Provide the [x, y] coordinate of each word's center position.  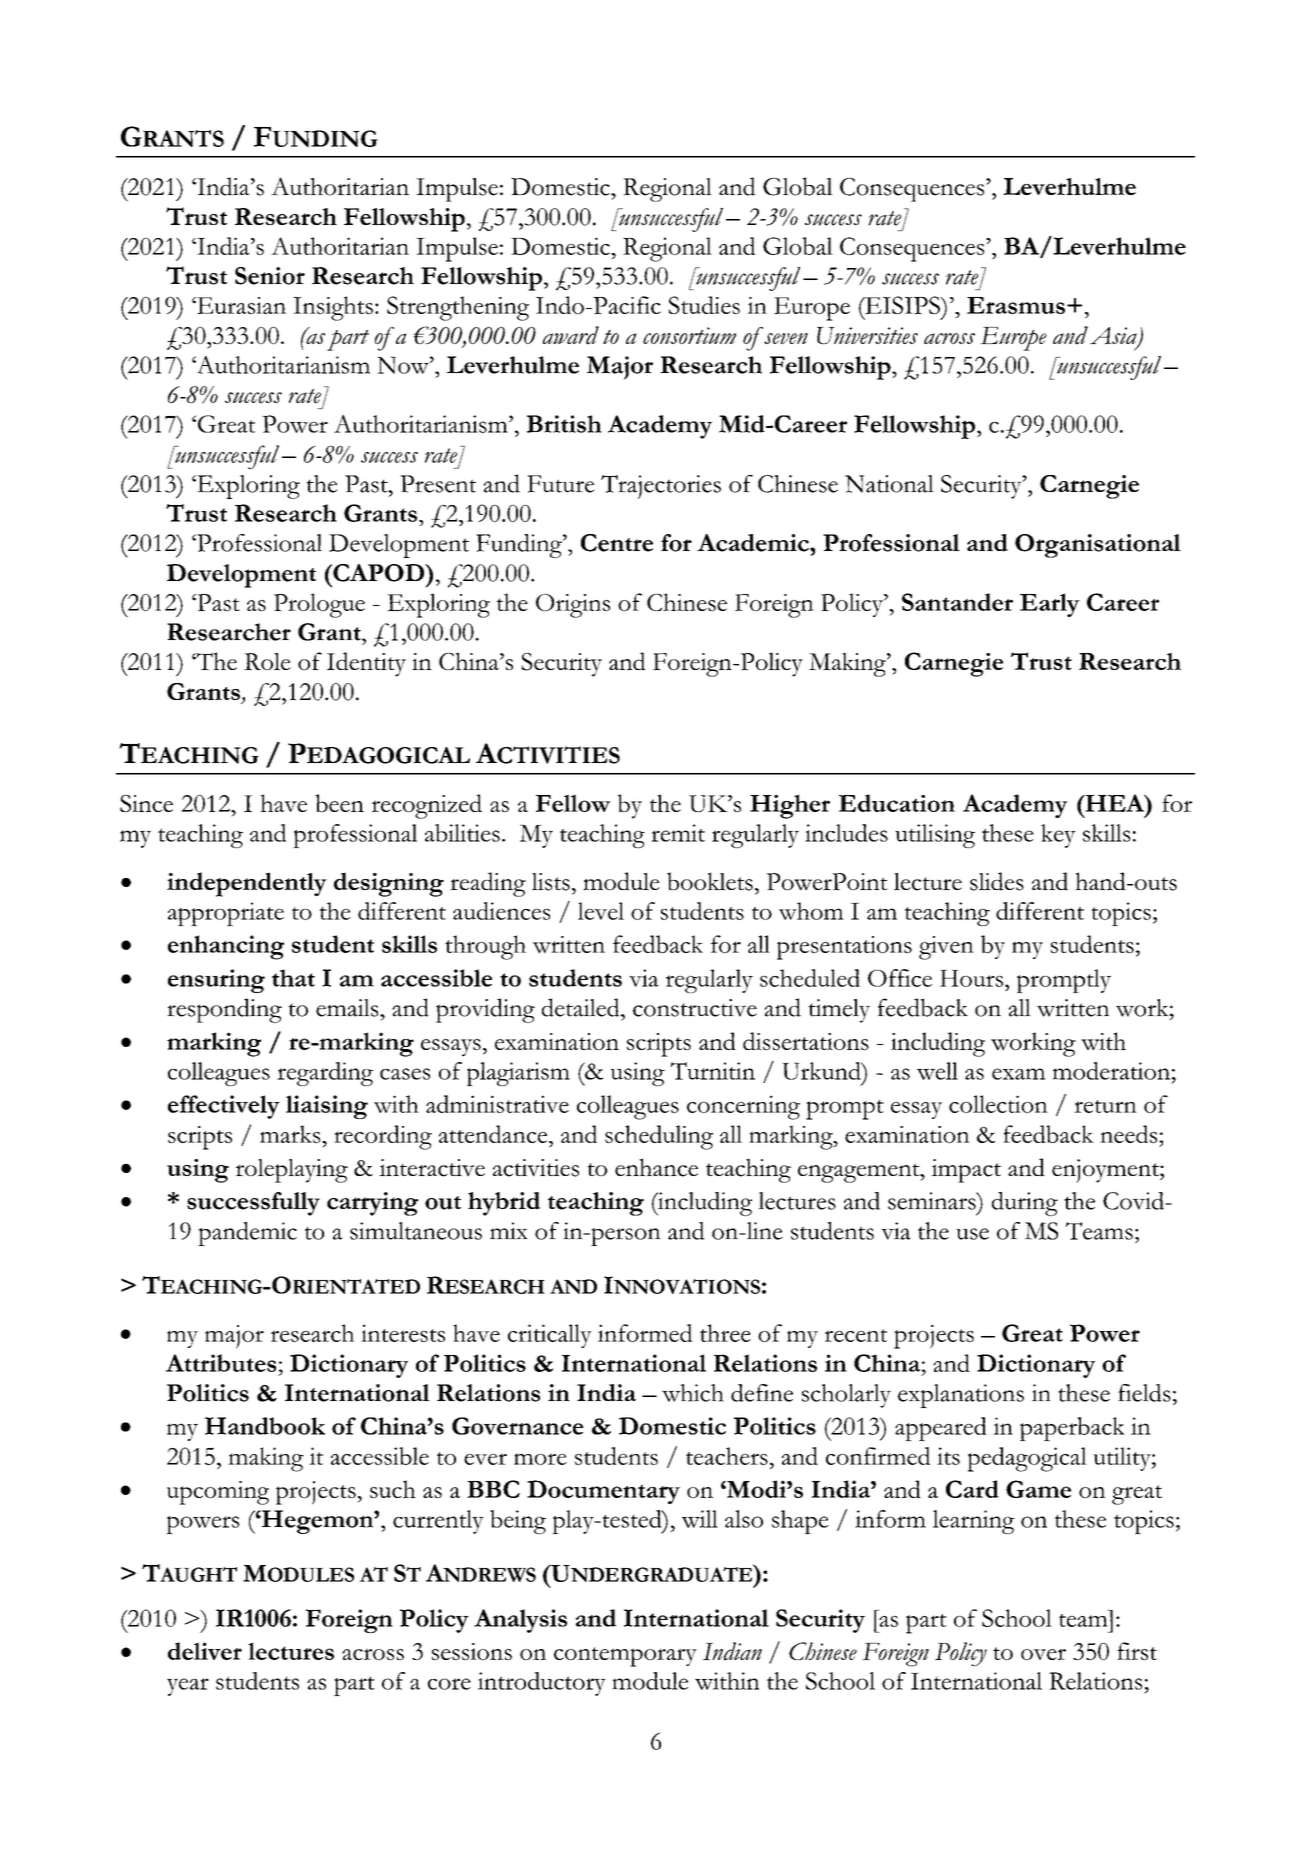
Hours [971, 978]
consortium [689, 335]
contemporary [625, 1657]
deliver [205, 1651]
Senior [270, 276]
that [293, 978]
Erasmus [1016, 305]
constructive [695, 1008]
